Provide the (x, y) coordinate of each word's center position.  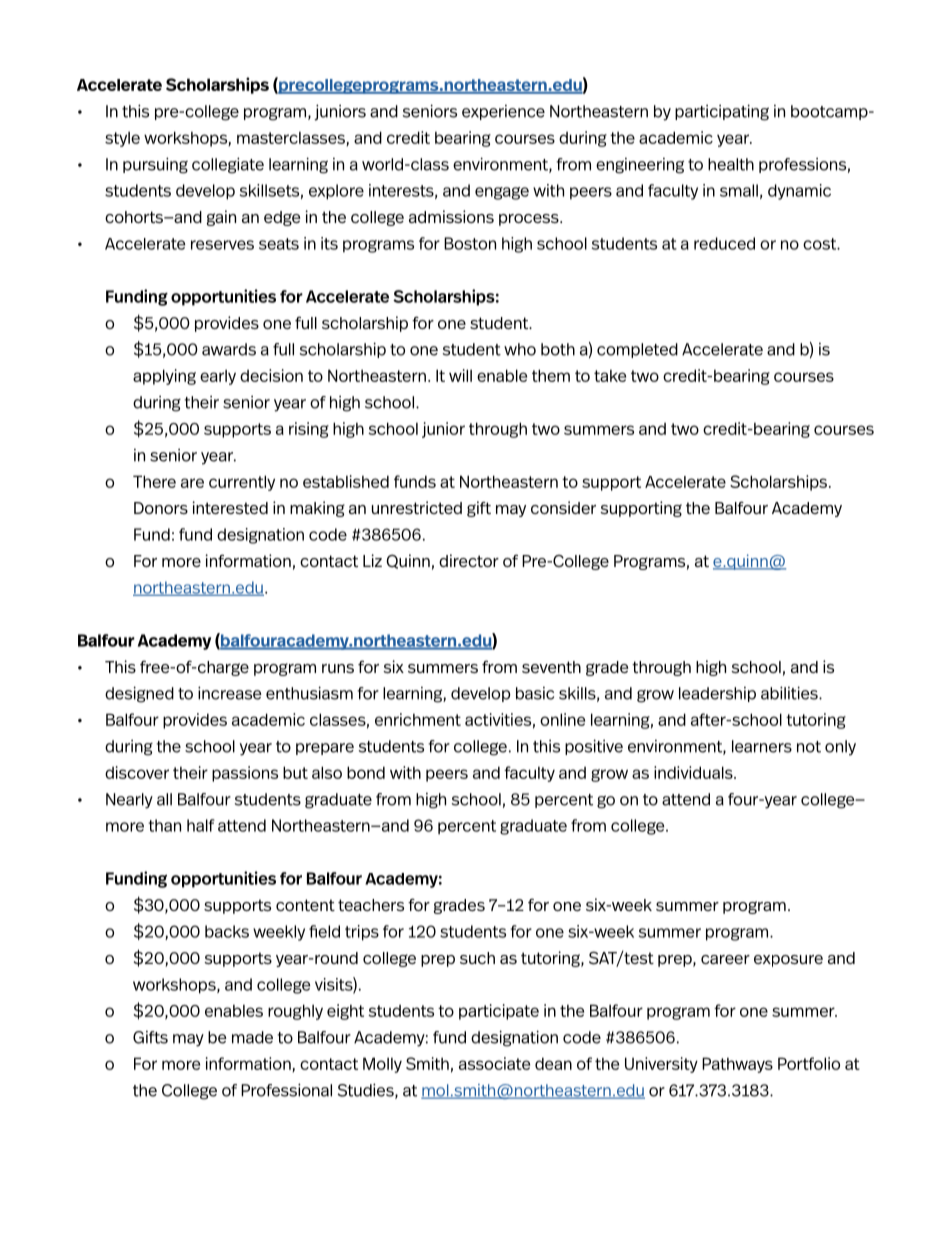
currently (242, 483)
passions (245, 774)
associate (494, 1063)
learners (762, 746)
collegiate (228, 165)
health (731, 164)
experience (503, 112)
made (252, 1037)
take (610, 376)
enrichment (418, 719)
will (460, 375)
